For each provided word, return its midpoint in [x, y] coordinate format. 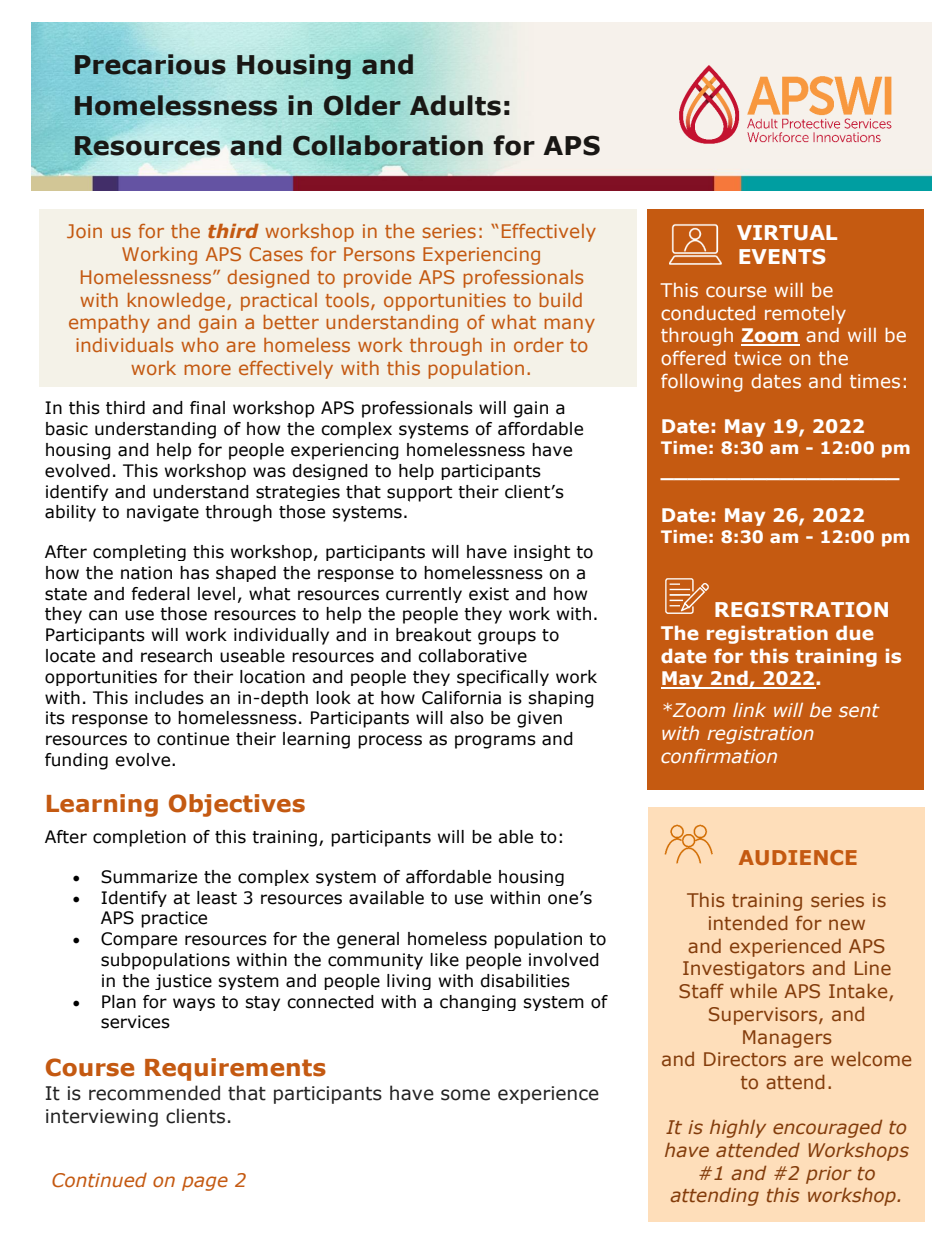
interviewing [102, 1118]
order [539, 345]
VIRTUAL [787, 233]
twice [757, 358]
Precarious [150, 64]
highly [738, 1128]
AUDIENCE [798, 857]
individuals [124, 345]
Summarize [149, 877]
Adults [455, 105]
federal [160, 594]
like [444, 960]
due [855, 632]
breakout [433, 635]
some [465, 1095]
